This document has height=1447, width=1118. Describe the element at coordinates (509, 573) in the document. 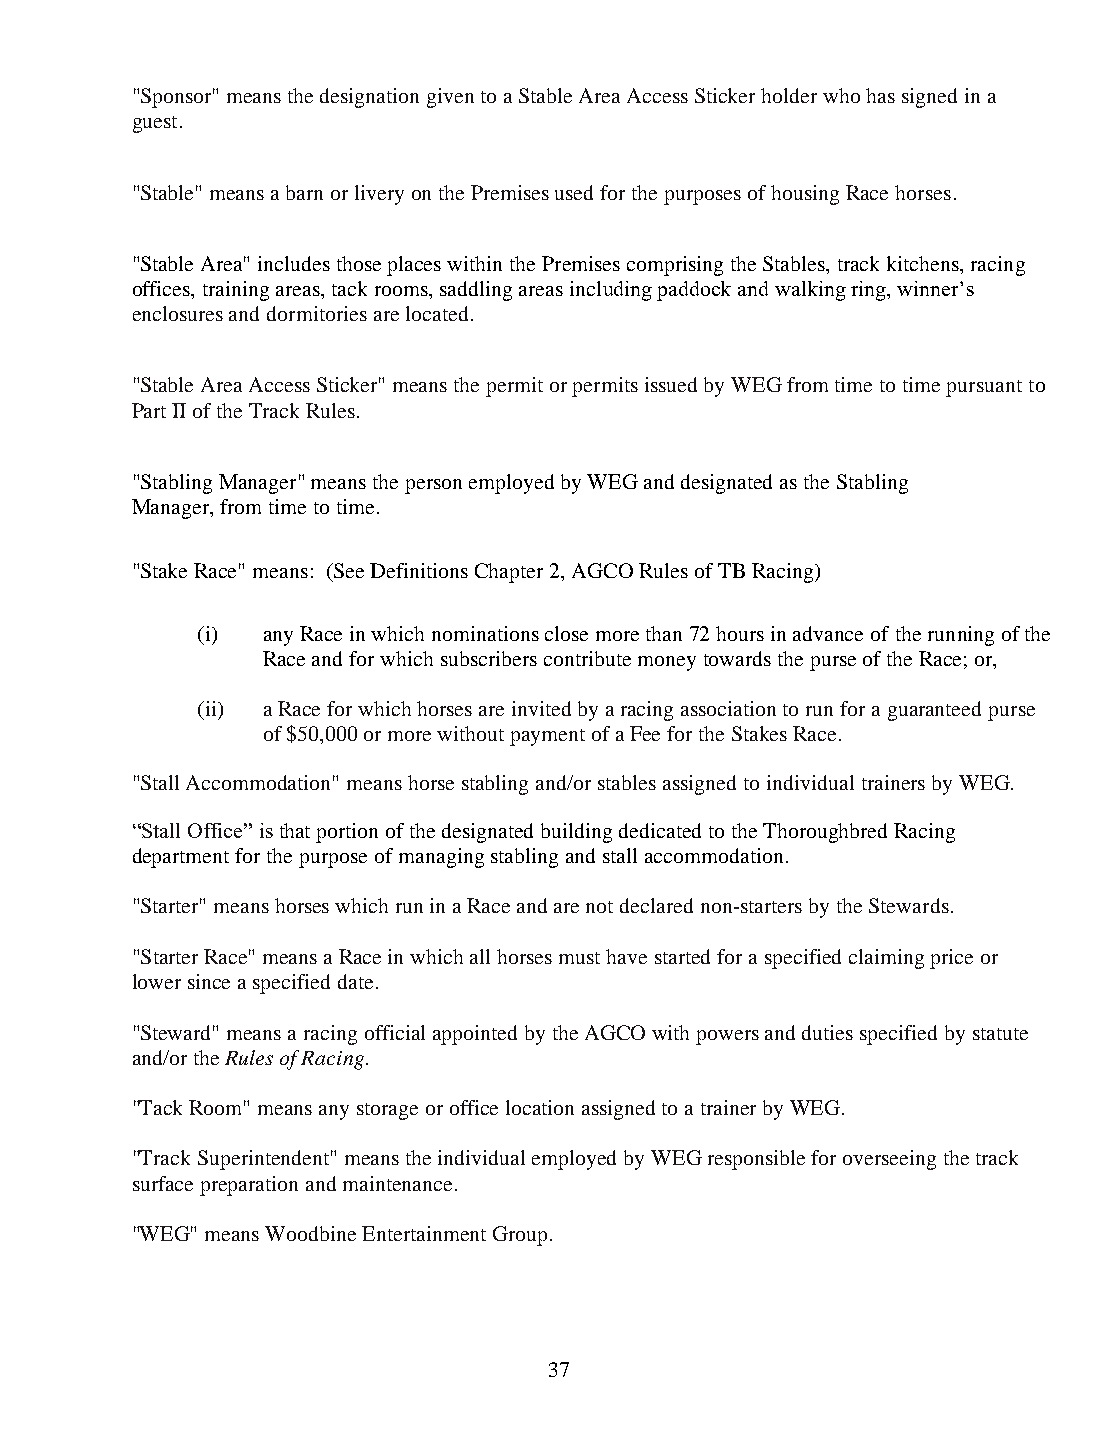

I see `Chapter` at that location.
